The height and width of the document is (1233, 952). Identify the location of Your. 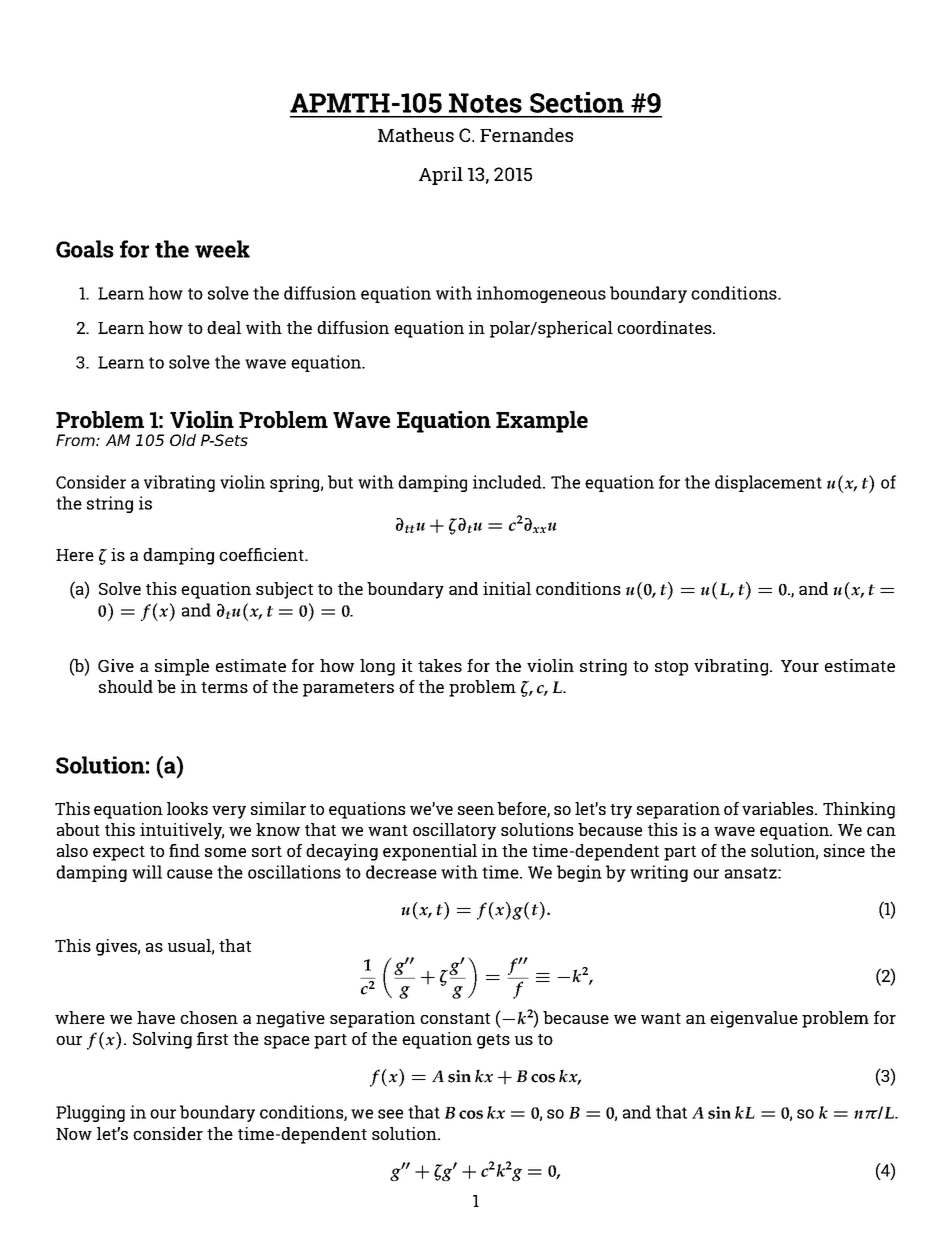
(800, 666).
